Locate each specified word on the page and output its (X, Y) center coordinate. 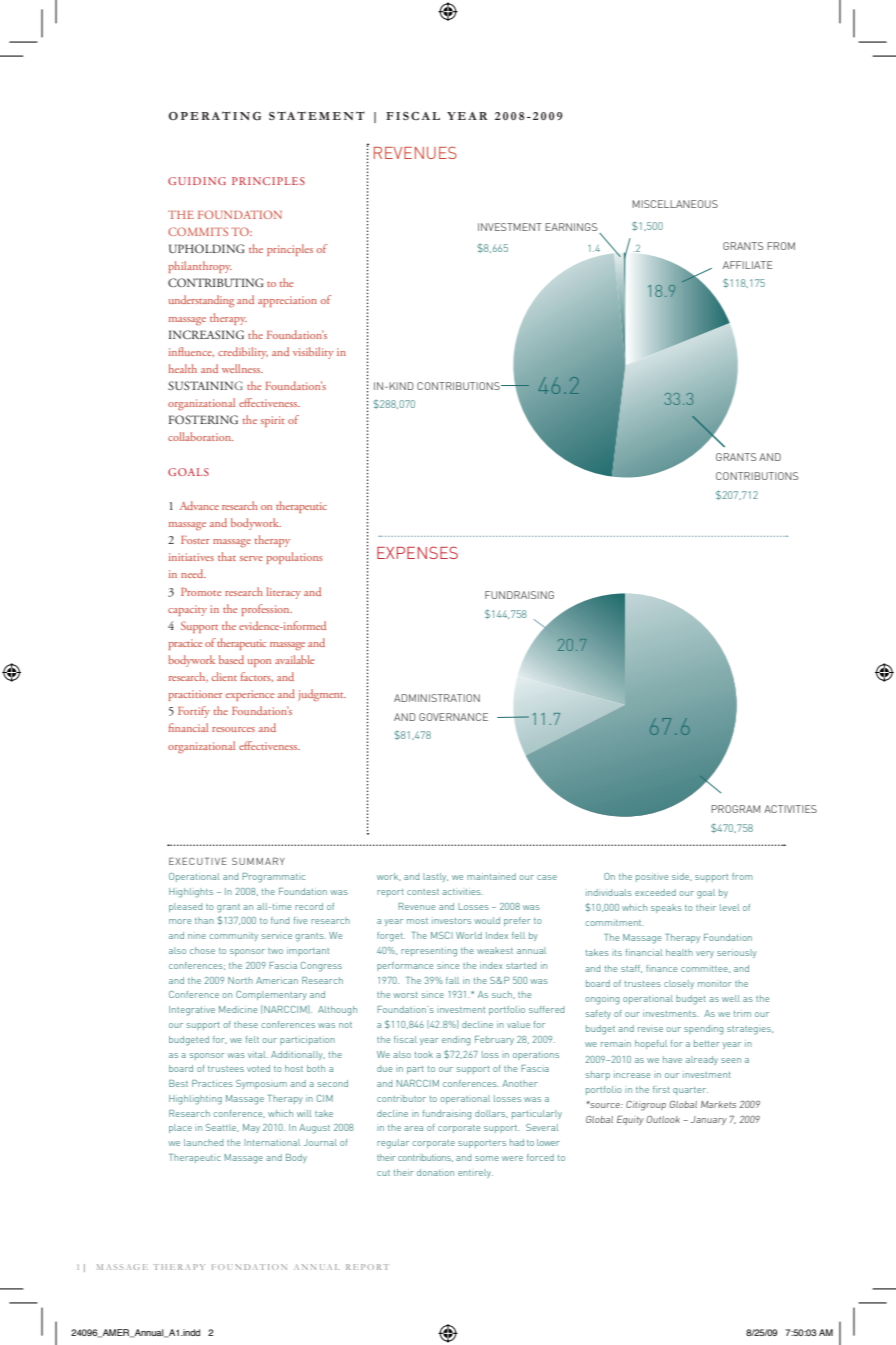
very (705, 954)
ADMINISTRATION (437, 698)
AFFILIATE (747, 265)
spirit (273, 421)
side (682, 877)
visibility (313, 353)
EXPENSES (417, 552)
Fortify (194, 712)
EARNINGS (571, 227)
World (469, 935)
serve (251, 558)
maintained (491, 876)
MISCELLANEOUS (675, 204)
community (233, 937)
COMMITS (198, 231)
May (251, 1128)
